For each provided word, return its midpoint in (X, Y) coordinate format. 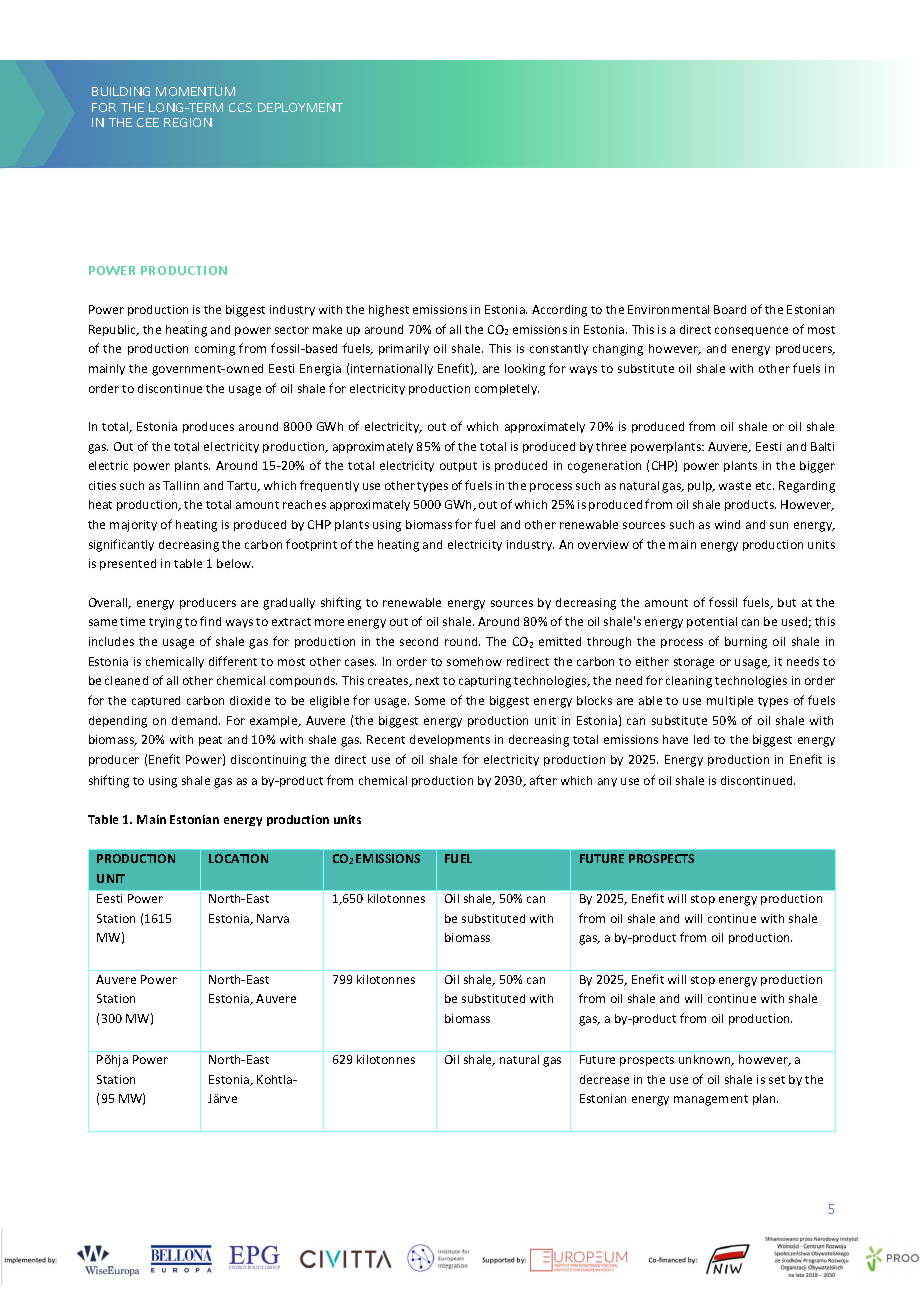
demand (196, 720)
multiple (730, 701)
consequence (751, 331)
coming (215, 350)
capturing (485, 682)
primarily (404, 349)
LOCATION (238, 858)
